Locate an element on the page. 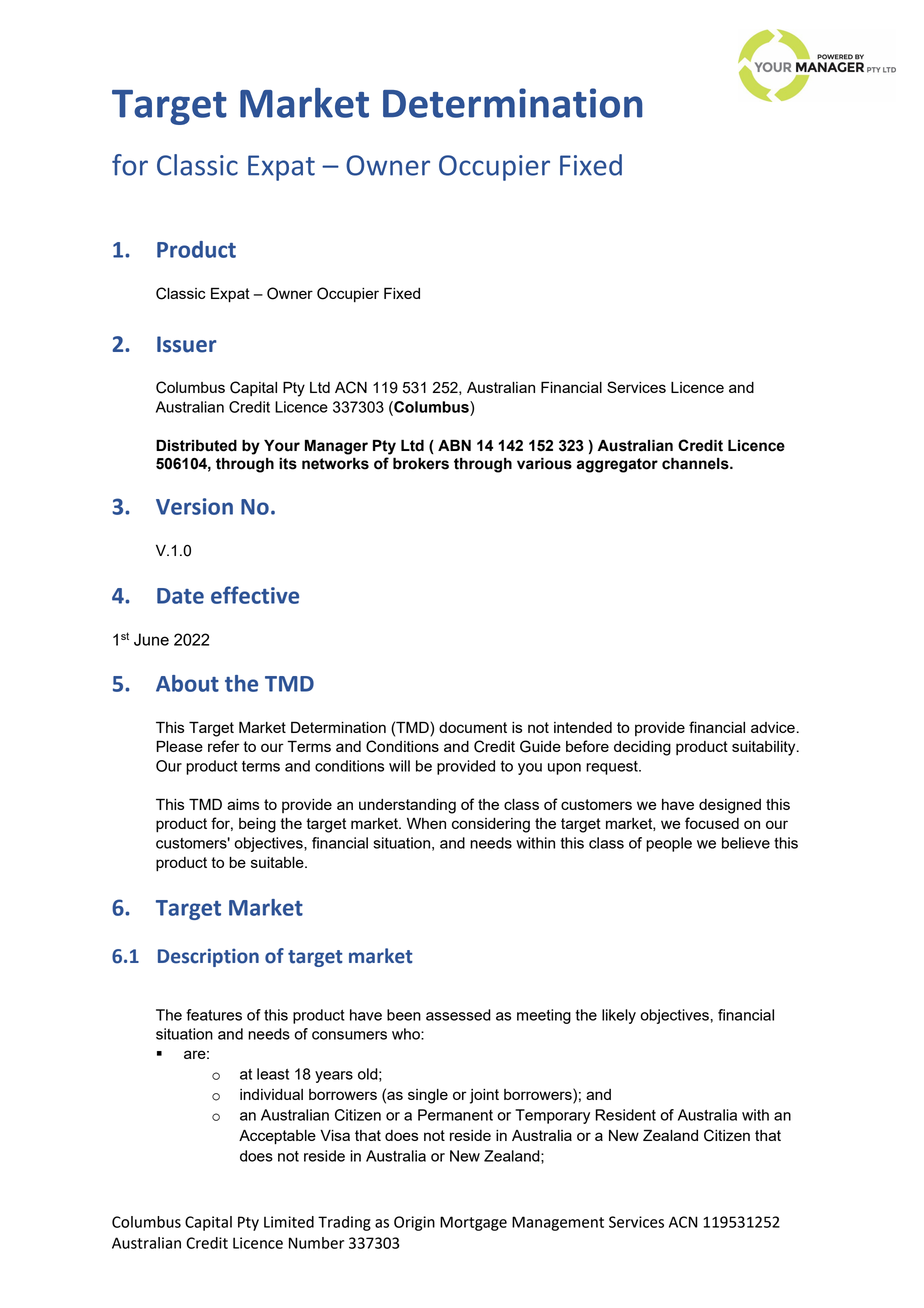 This document has height=1308, width=924. assessed is located at coordinates (458, 1015).
